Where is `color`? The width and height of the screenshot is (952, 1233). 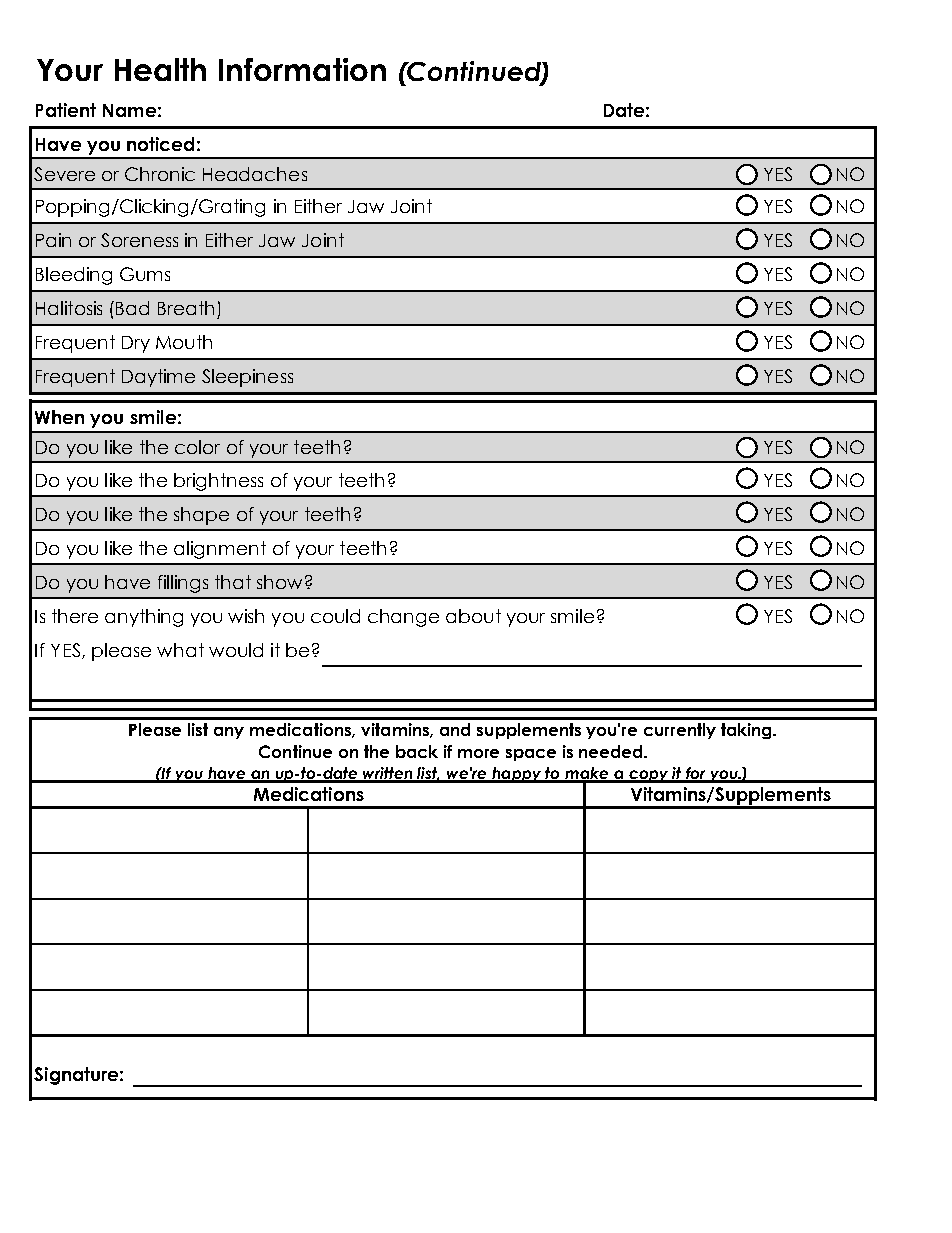
color is located at coordinates (197, 447).
